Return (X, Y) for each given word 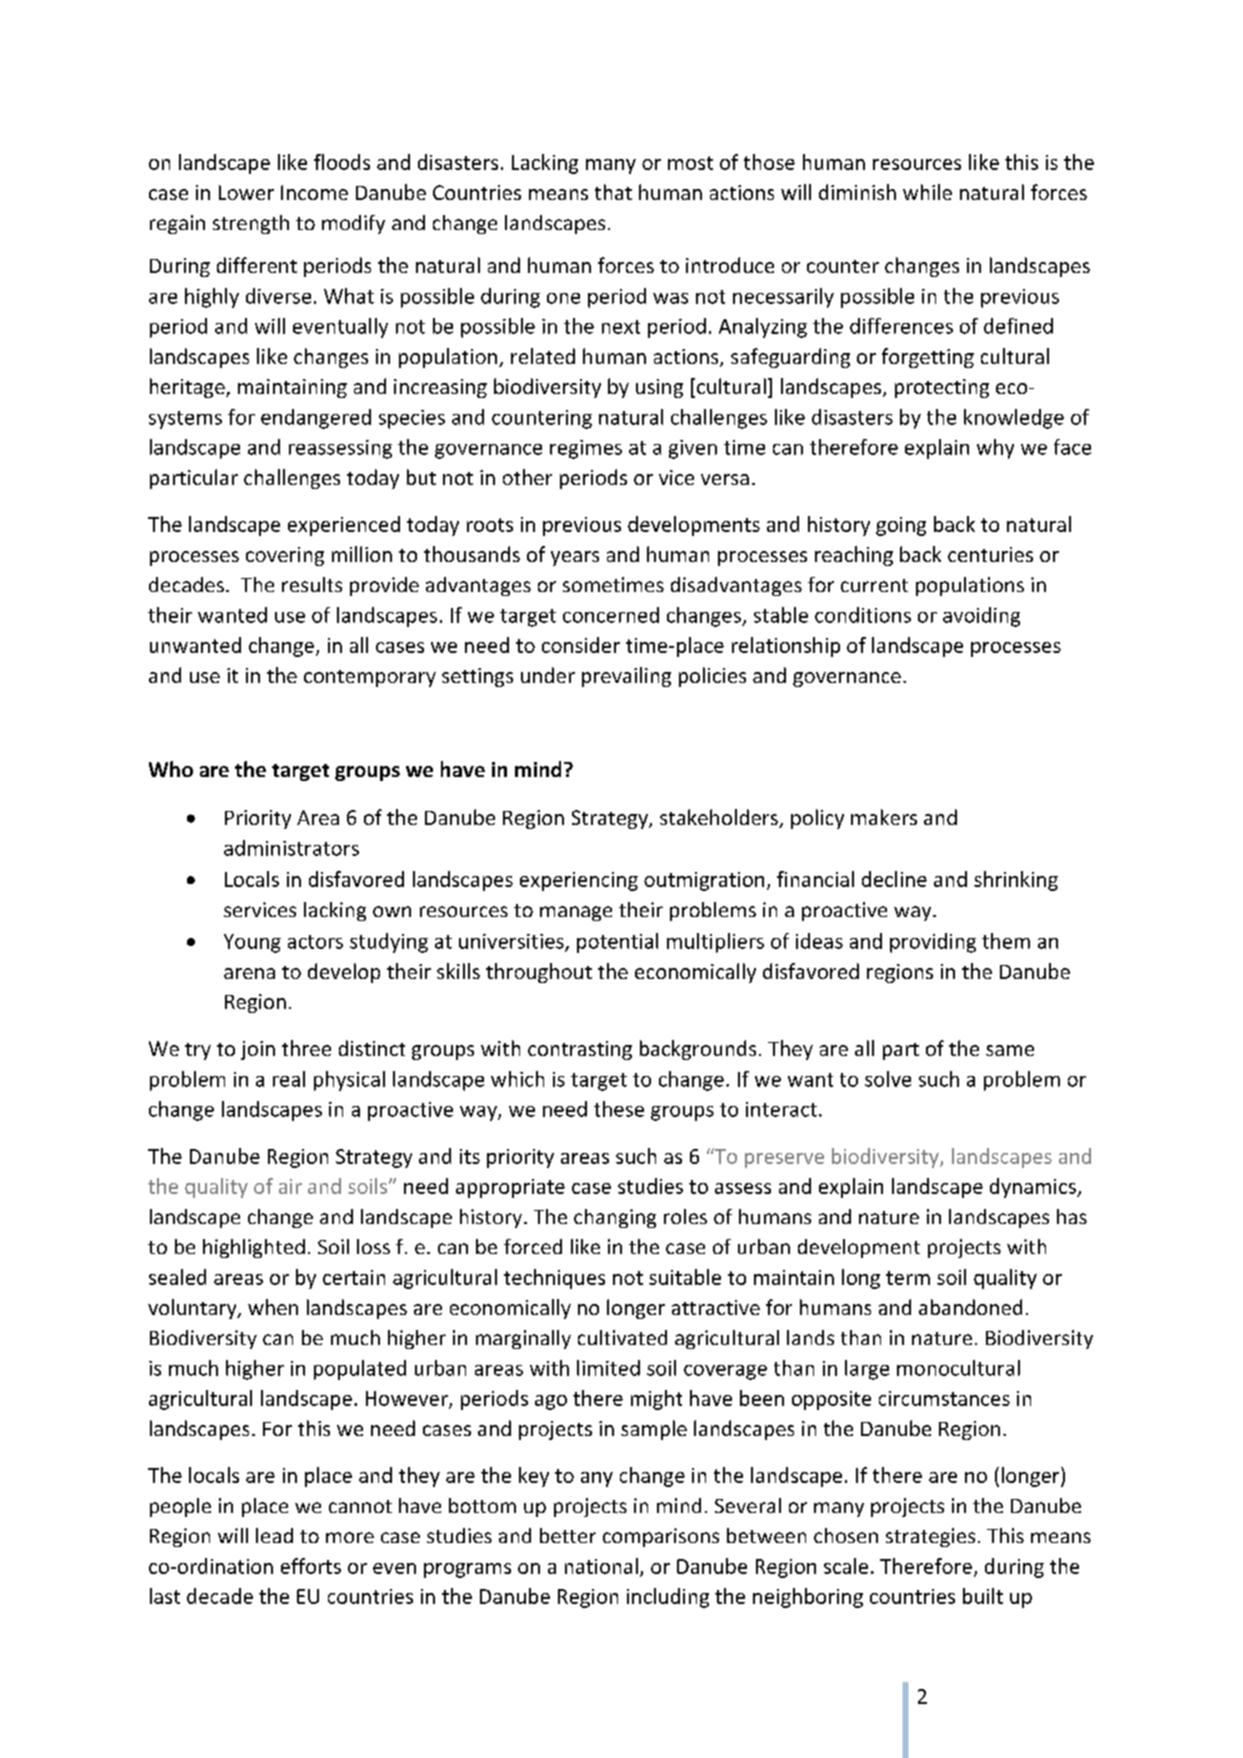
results (312, 584)
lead (274, 1535)
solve (888, 1079)
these (619, 1109)
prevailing (626, 677)
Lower (246, 192)
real (289, 1079)
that (613, 192)
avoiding (981, 617)
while (927, 192)
